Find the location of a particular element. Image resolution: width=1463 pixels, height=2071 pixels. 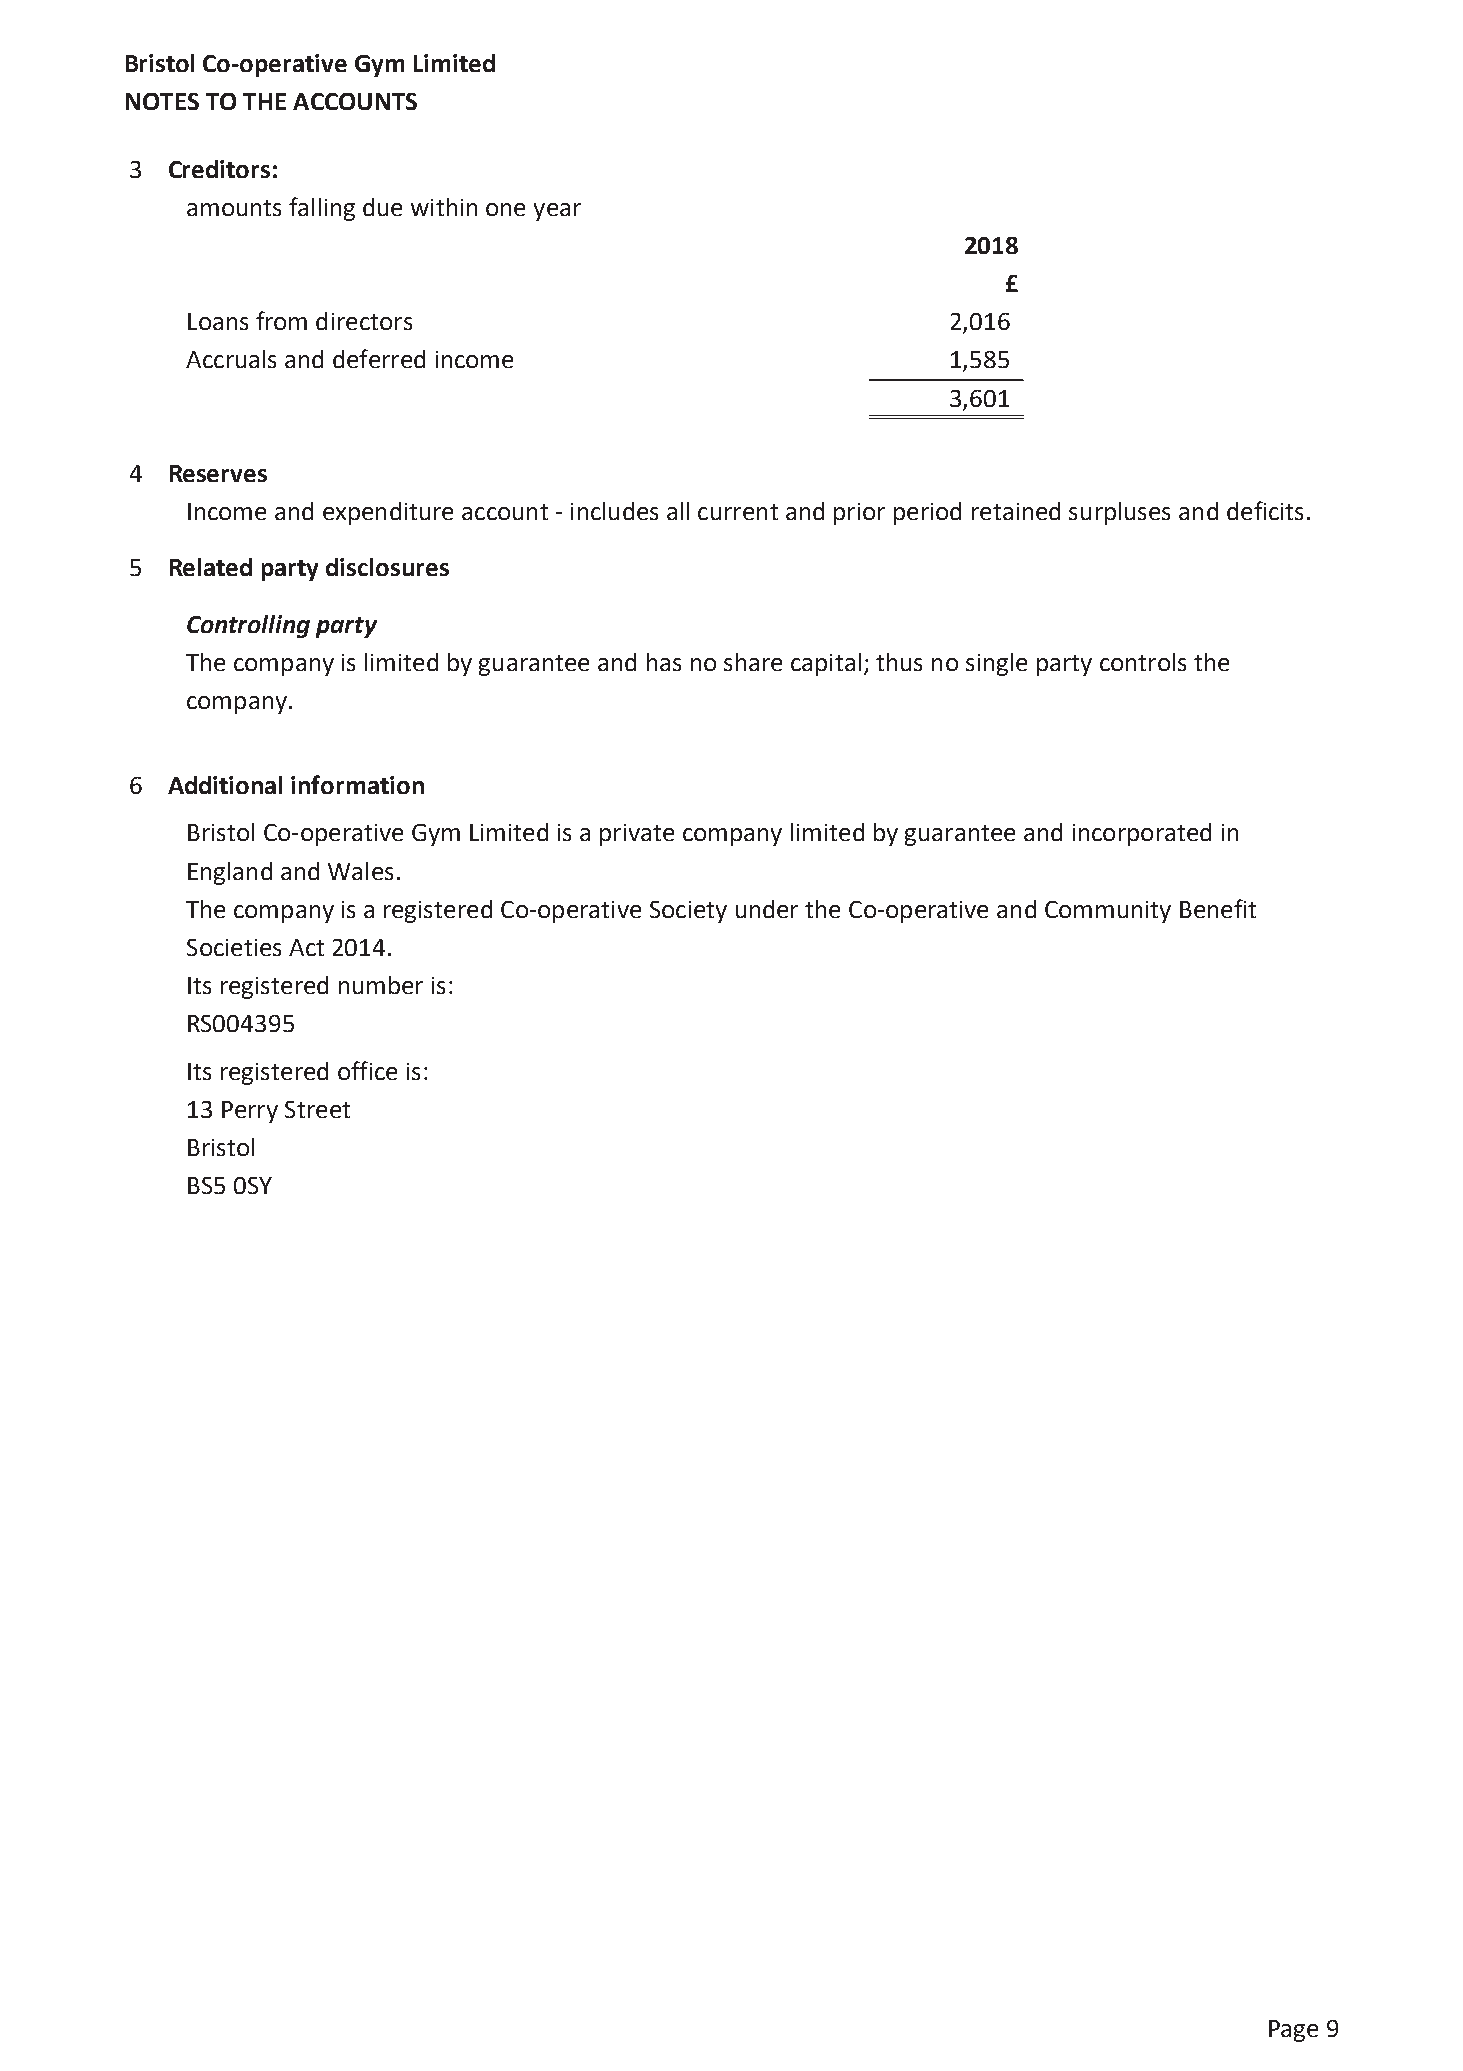

information is located at coordinates (357, 784).
